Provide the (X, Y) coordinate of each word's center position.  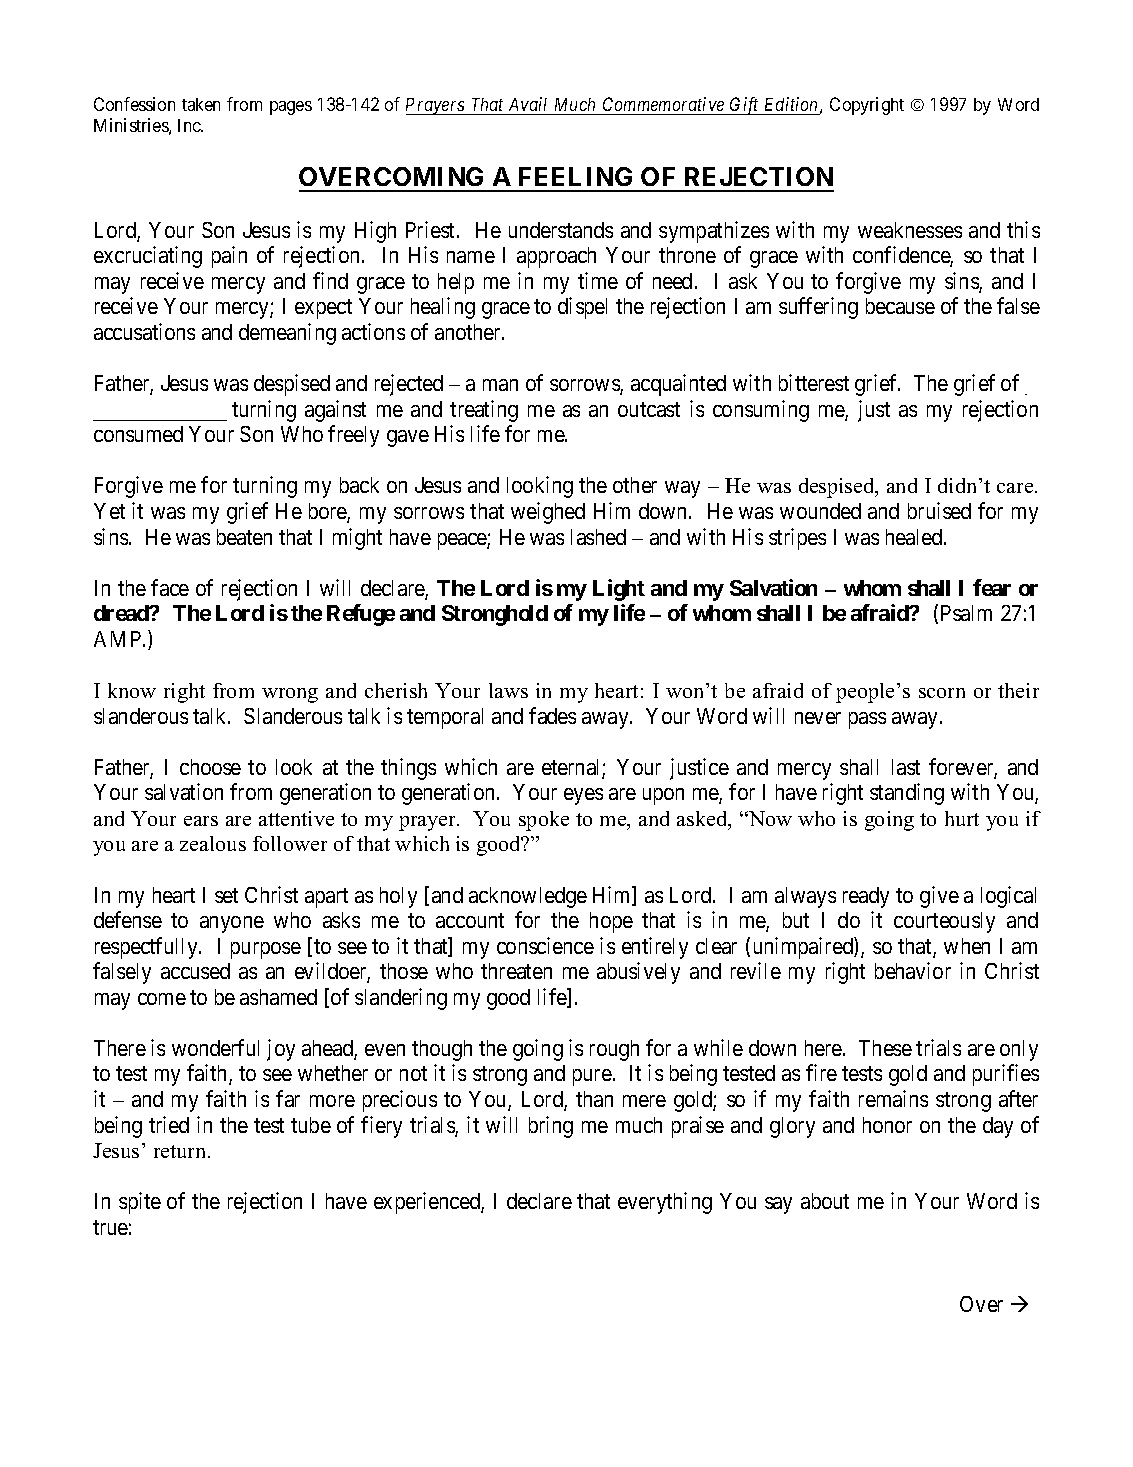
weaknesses (910, 230)
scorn (942, 693)
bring (551, 1127)
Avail (528, 104)
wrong (290, 695)
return (181, 1151)
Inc (190, 125)
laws (508, 690)
